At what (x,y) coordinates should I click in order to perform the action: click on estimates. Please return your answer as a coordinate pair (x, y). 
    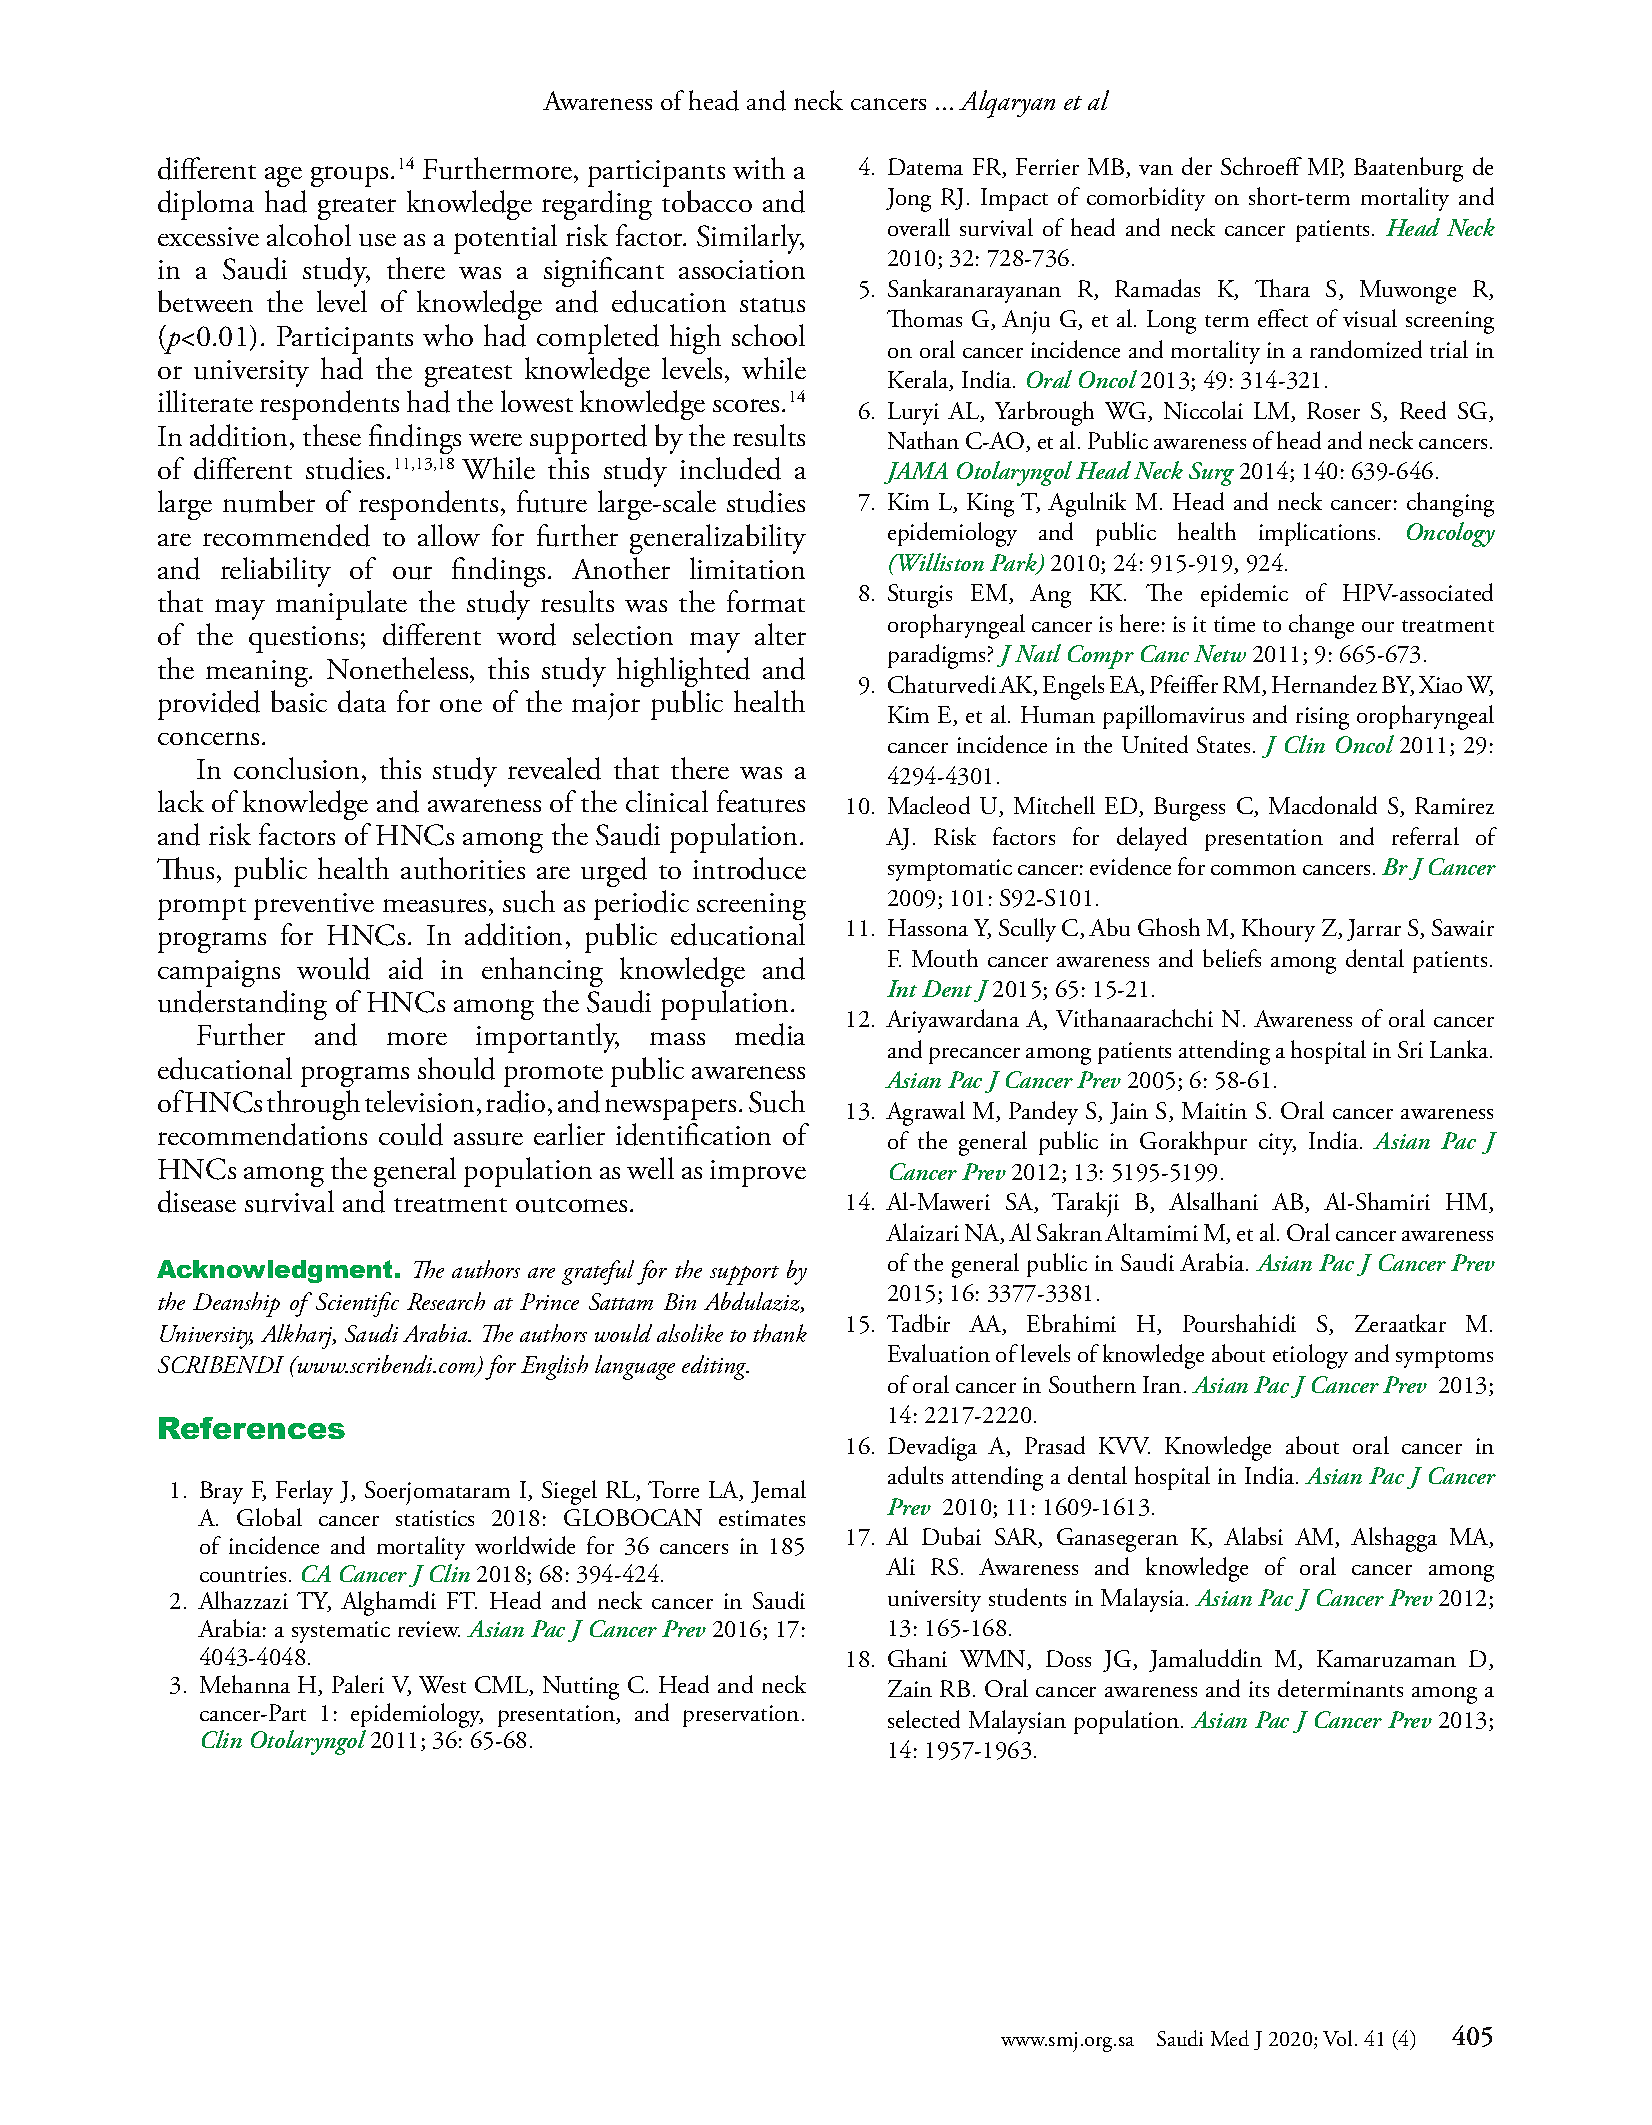
    Looking at the image, I should click on (762, 1518).
